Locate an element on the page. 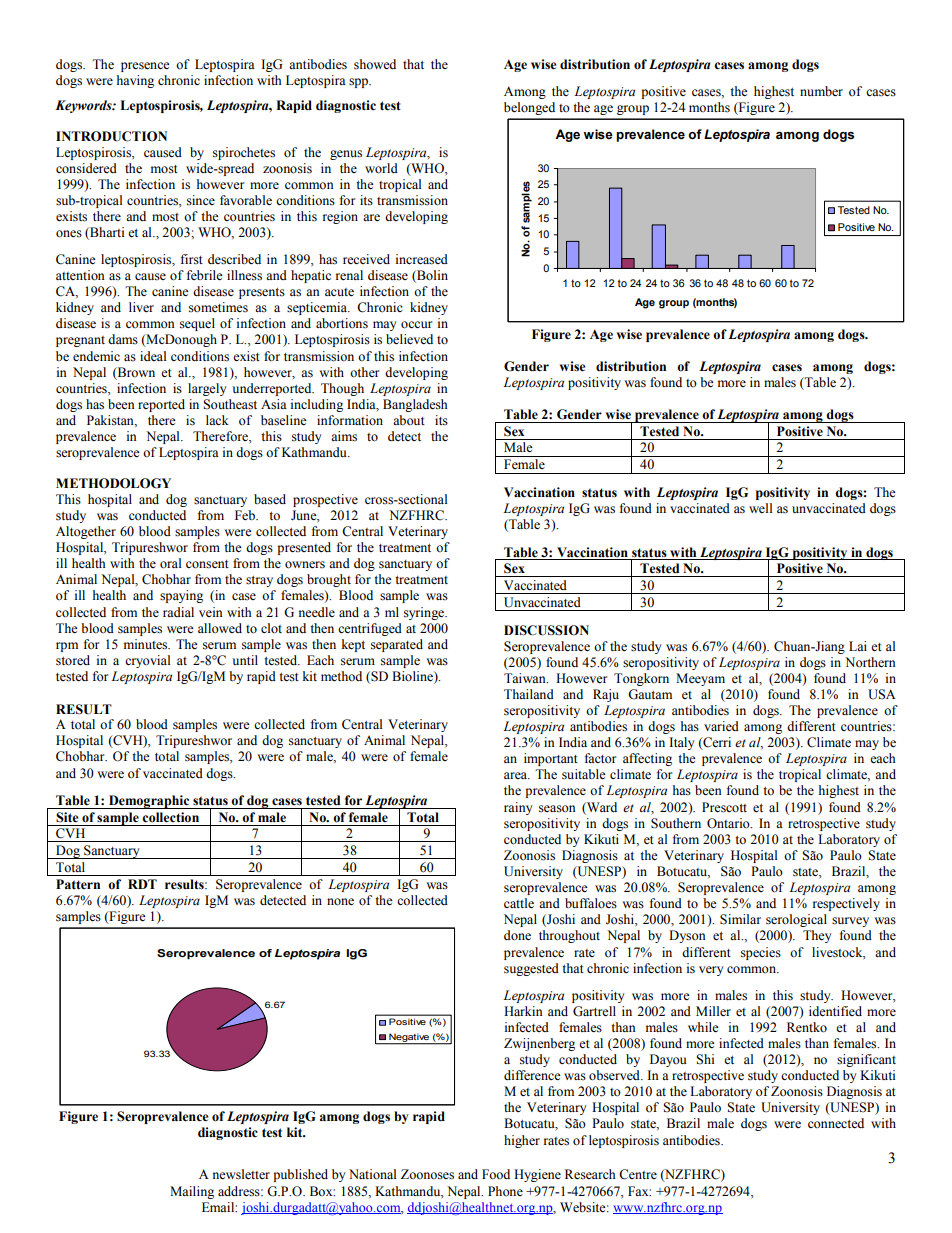 The image size is (952, 1233). cattle is located at coordinates (519, 903).
